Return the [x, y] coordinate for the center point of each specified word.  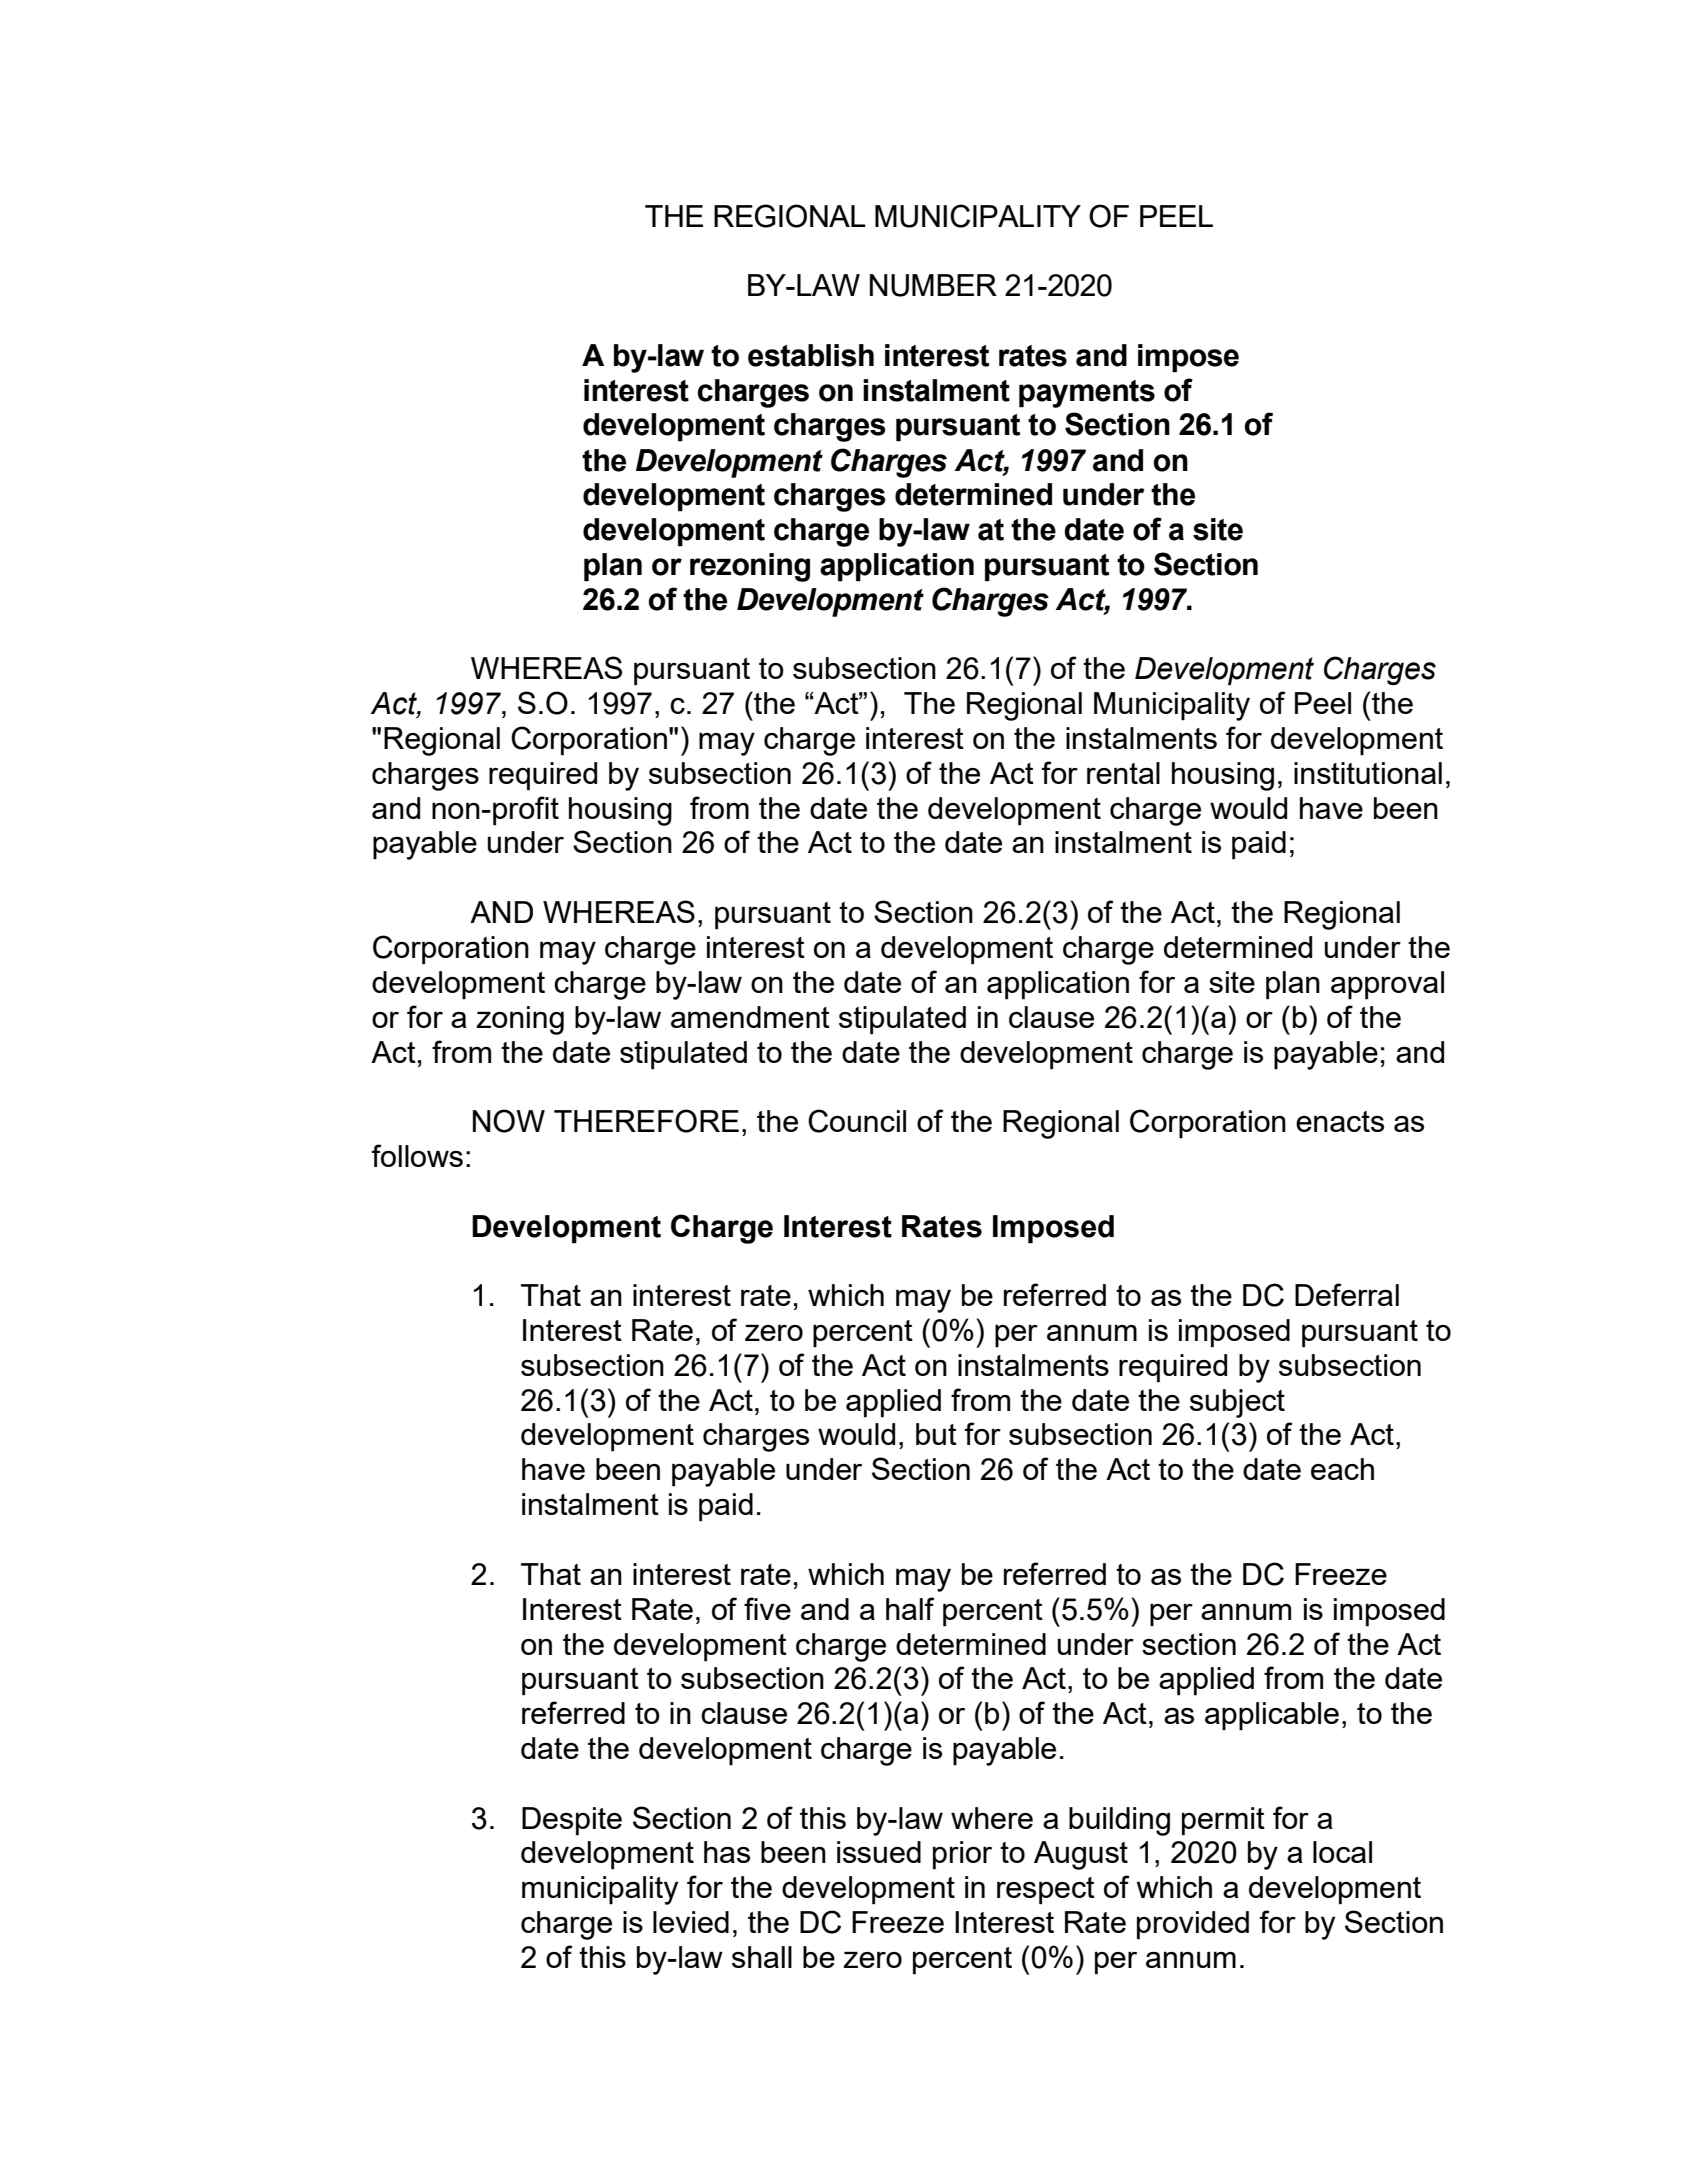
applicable [1272, 1716]
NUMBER [933, 285]
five [767, 1608]
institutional [1368, 773]
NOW [509, 1121]
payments [1087, 394]
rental [1123, 773]
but [936, 1434]
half [910, 1608]
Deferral [1347, 1294]
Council [857, 1121]
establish [811, 355]
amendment [750, 1017]
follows [417, 1155]
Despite [572, 1821]
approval [1387, 985]
